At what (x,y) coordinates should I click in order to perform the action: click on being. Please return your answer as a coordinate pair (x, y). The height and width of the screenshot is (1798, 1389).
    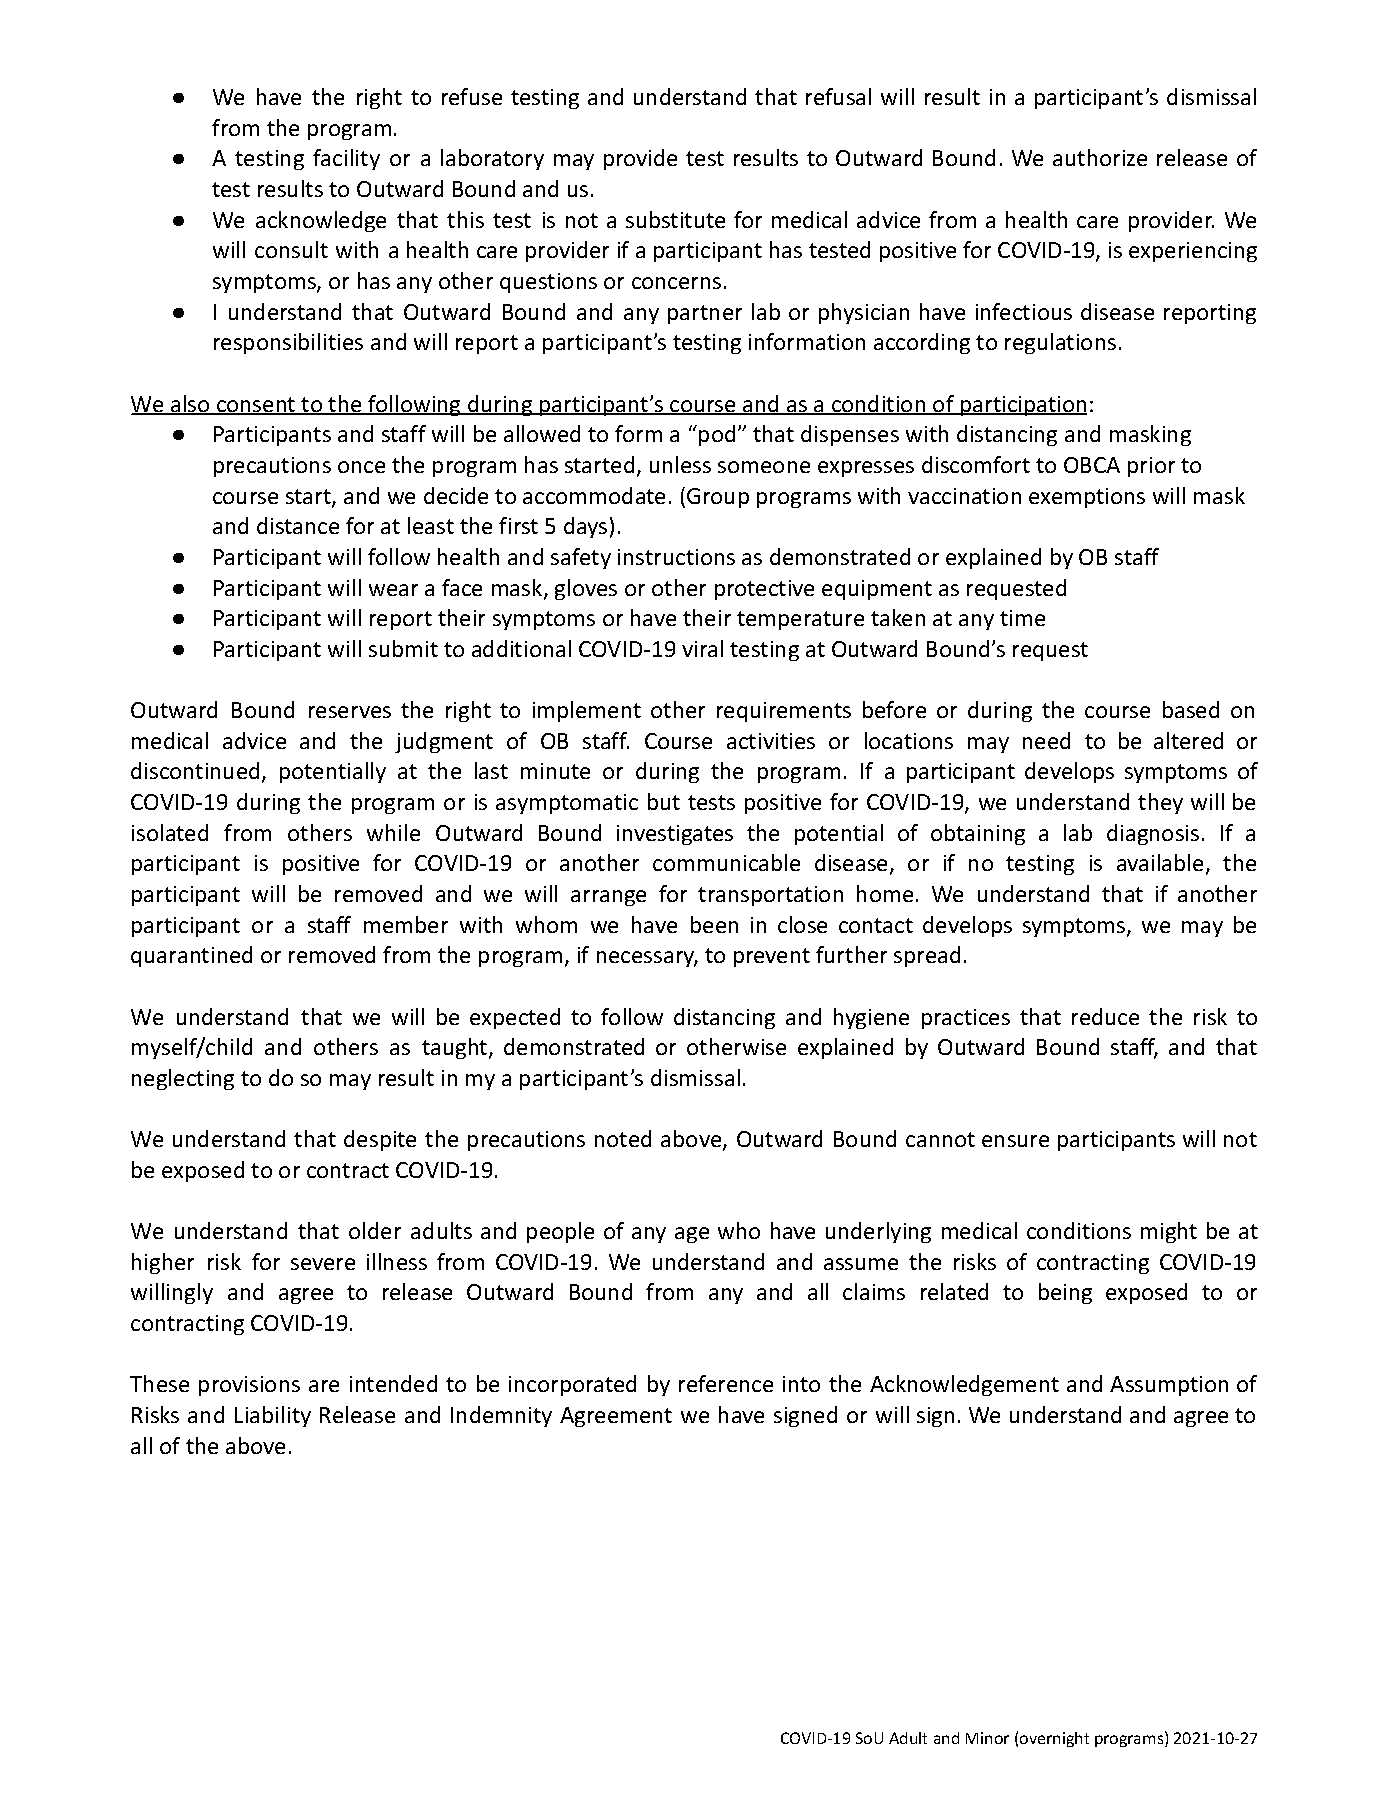
    Looking at the image, I should click on (1065, 1293).
